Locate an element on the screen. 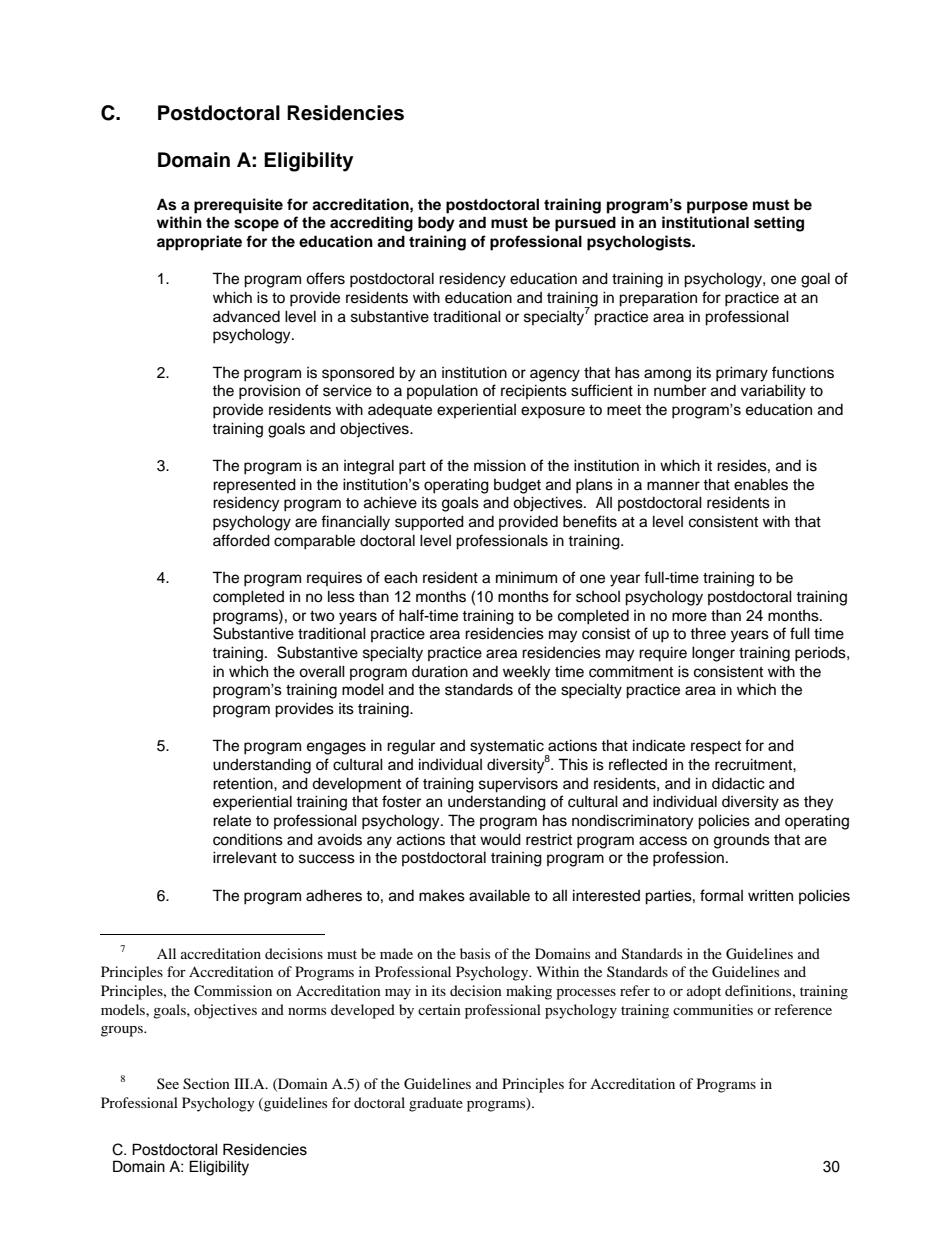 This screenshot has height=1233, width=952. body is located at coordinates (436, 224).
